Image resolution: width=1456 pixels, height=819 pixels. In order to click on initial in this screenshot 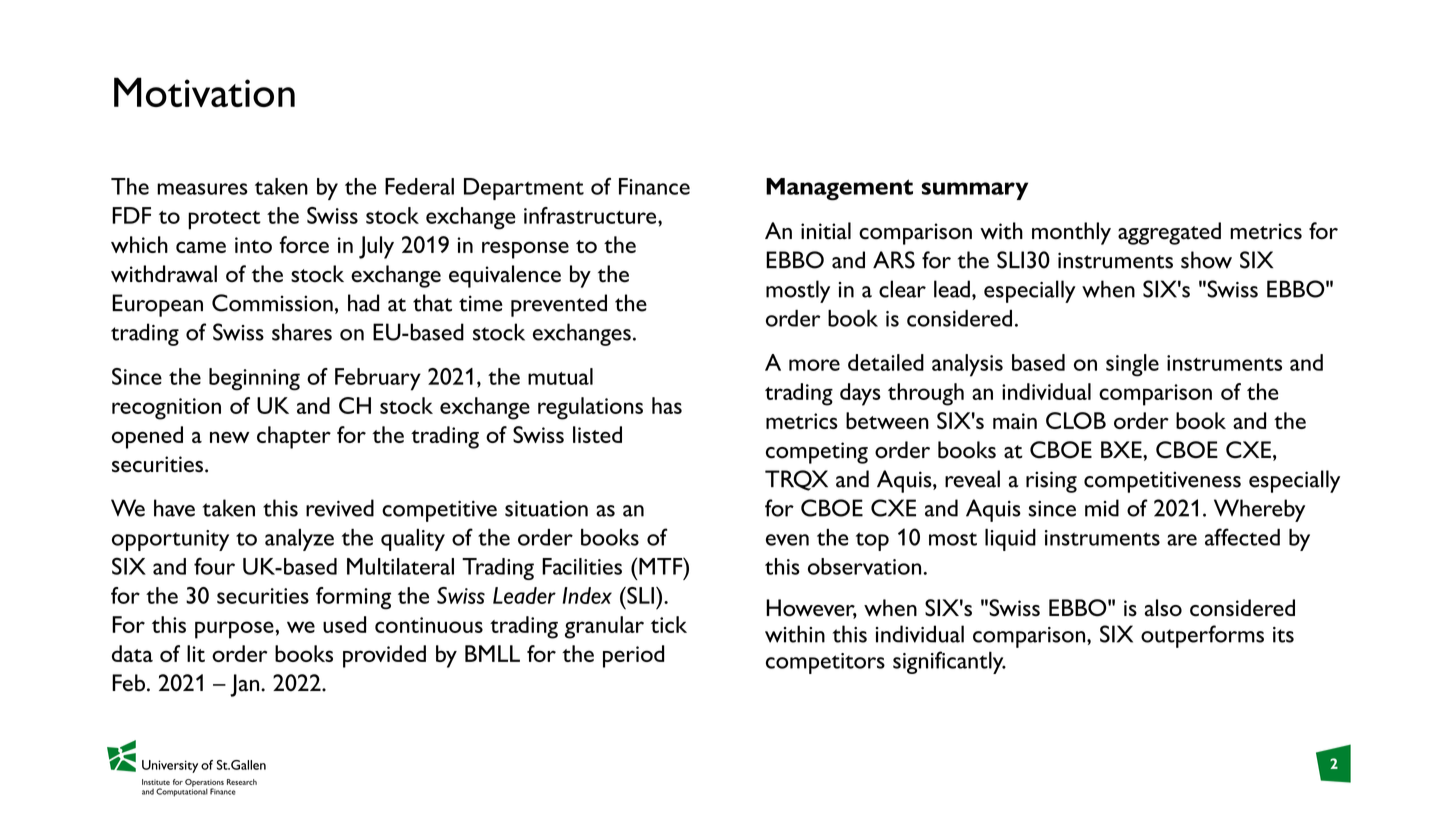, I will do `click(826, 231)`.
